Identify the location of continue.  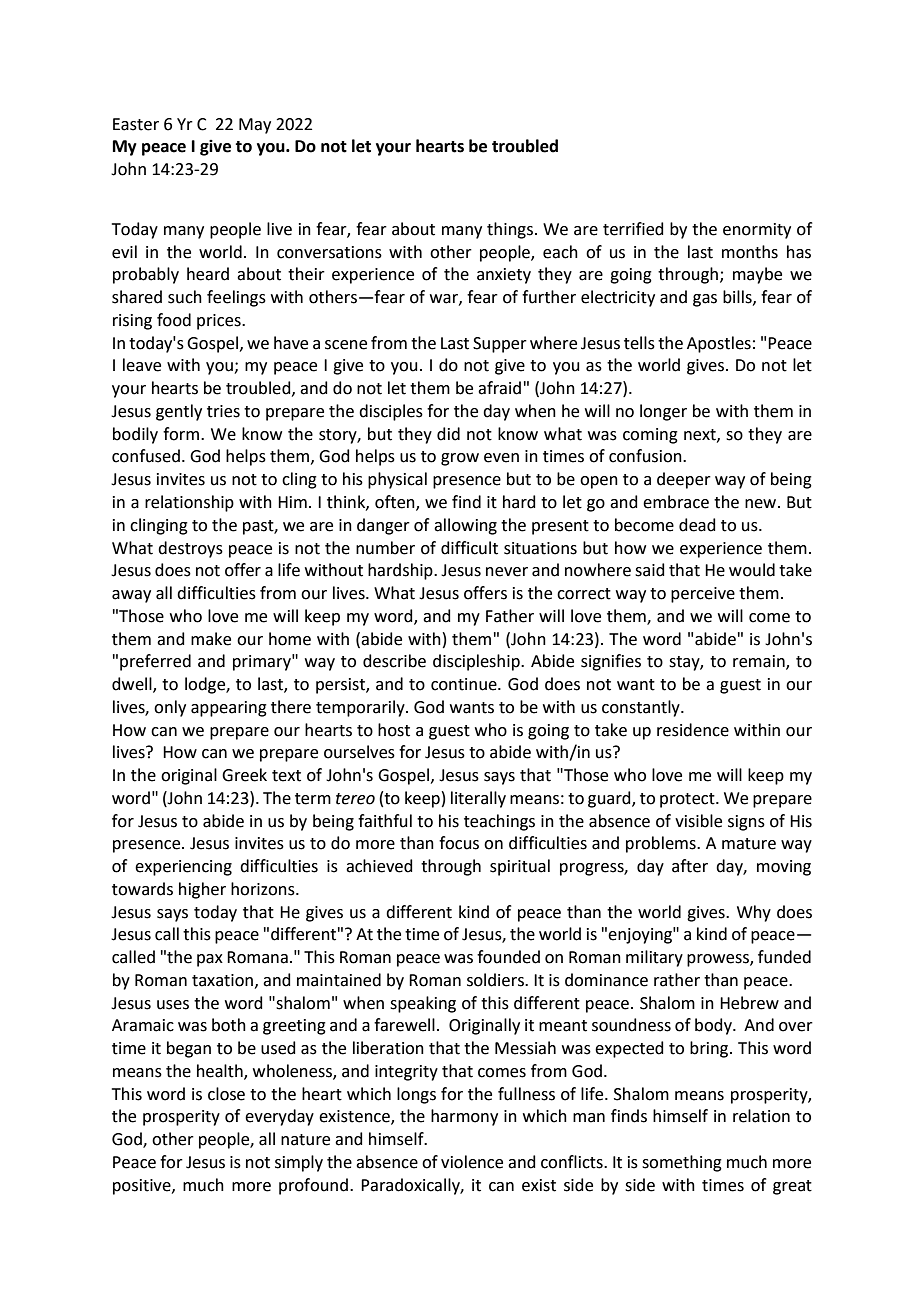
(465, 684).
